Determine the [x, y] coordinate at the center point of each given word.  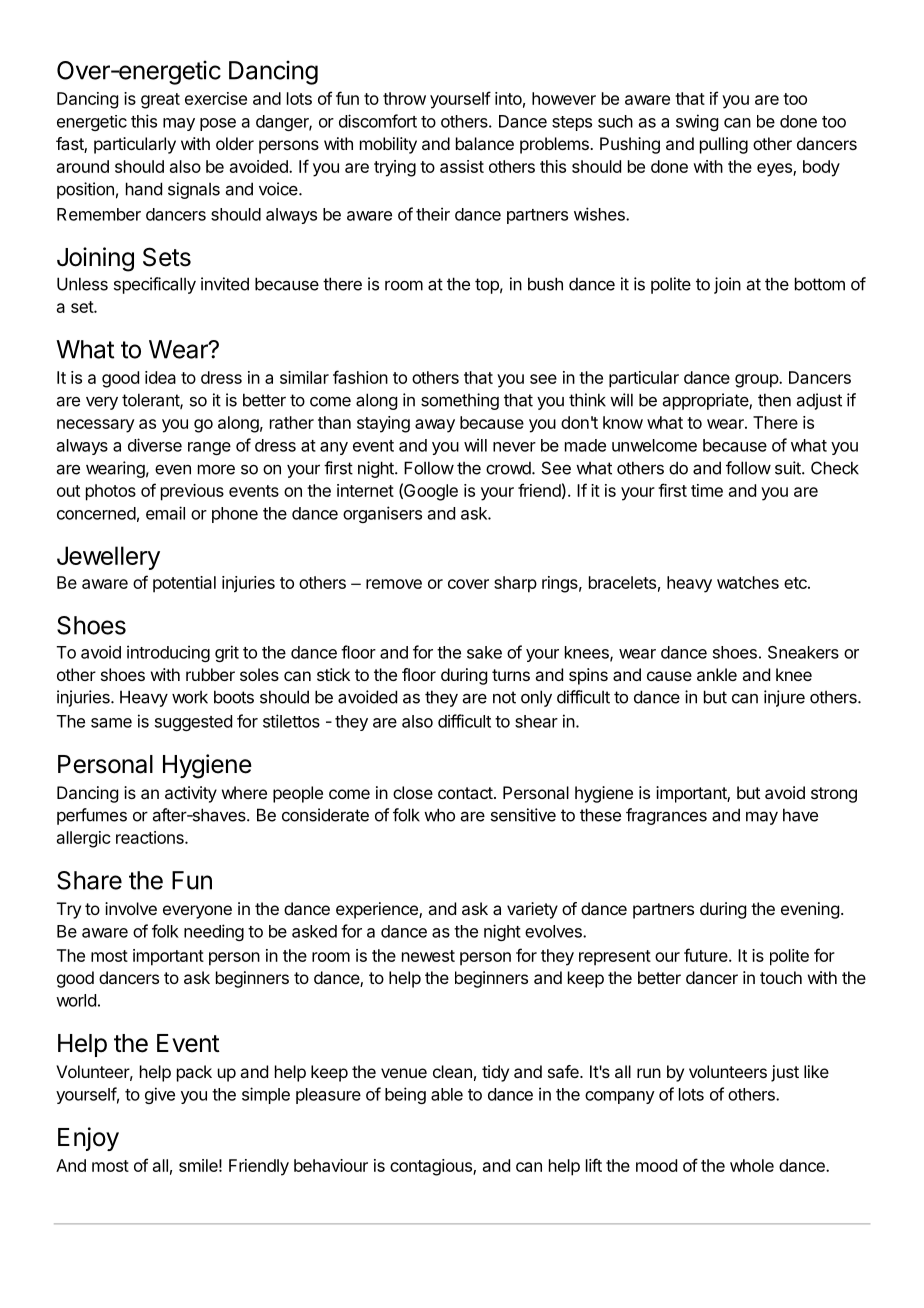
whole [752, 1165]
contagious [432, 1167]
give [160, 1095]
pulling [724, 145]
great [160, 101]
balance [485, 143]
